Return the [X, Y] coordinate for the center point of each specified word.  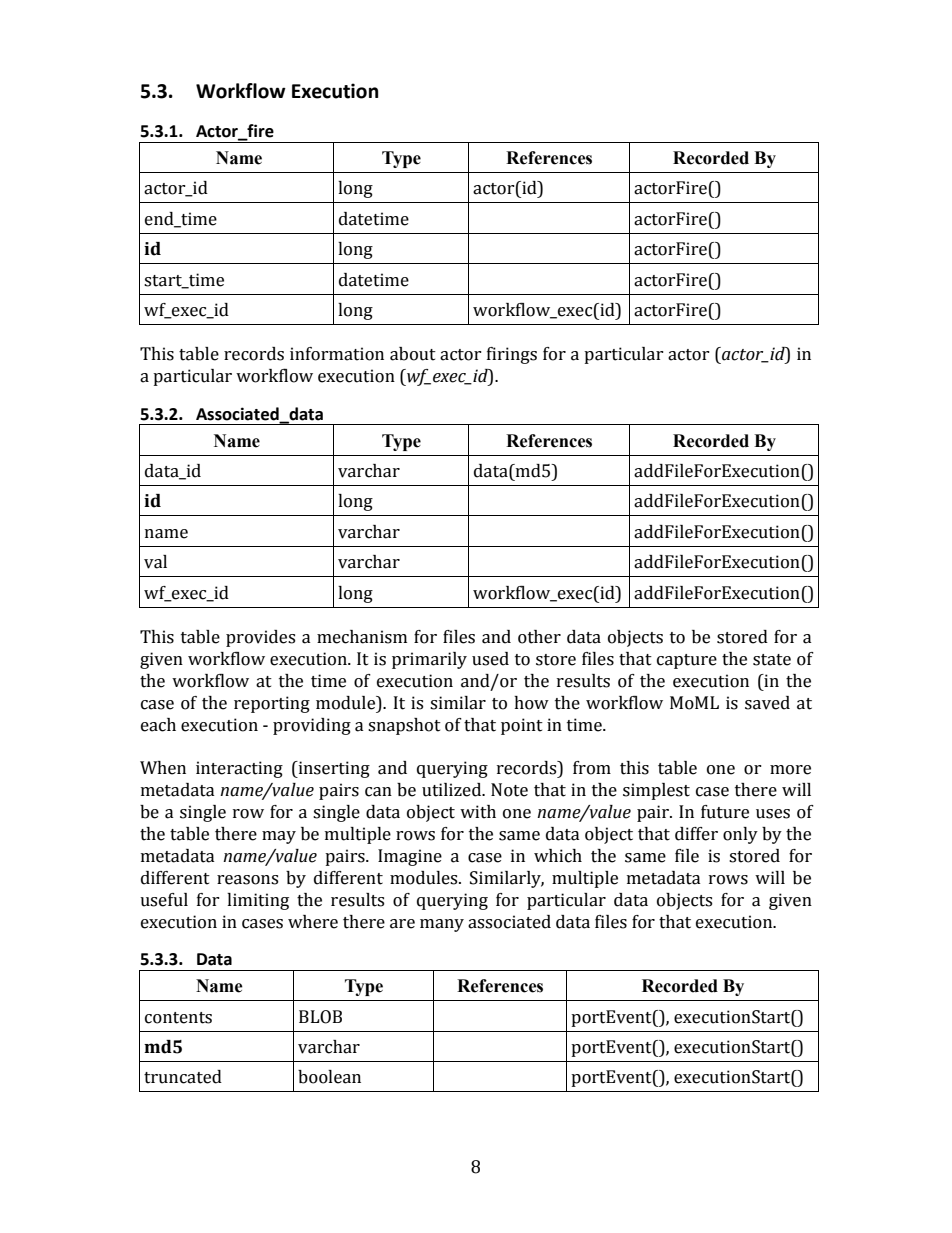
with [478, 812]
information [337, 354]
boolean [329, 1077]
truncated [183, 1077]
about [413, 354]
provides [260, 638]
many [442, 925]
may [279, 837]
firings [512, 355]
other [539, 637]
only [740, 835]
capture [687, 661]
